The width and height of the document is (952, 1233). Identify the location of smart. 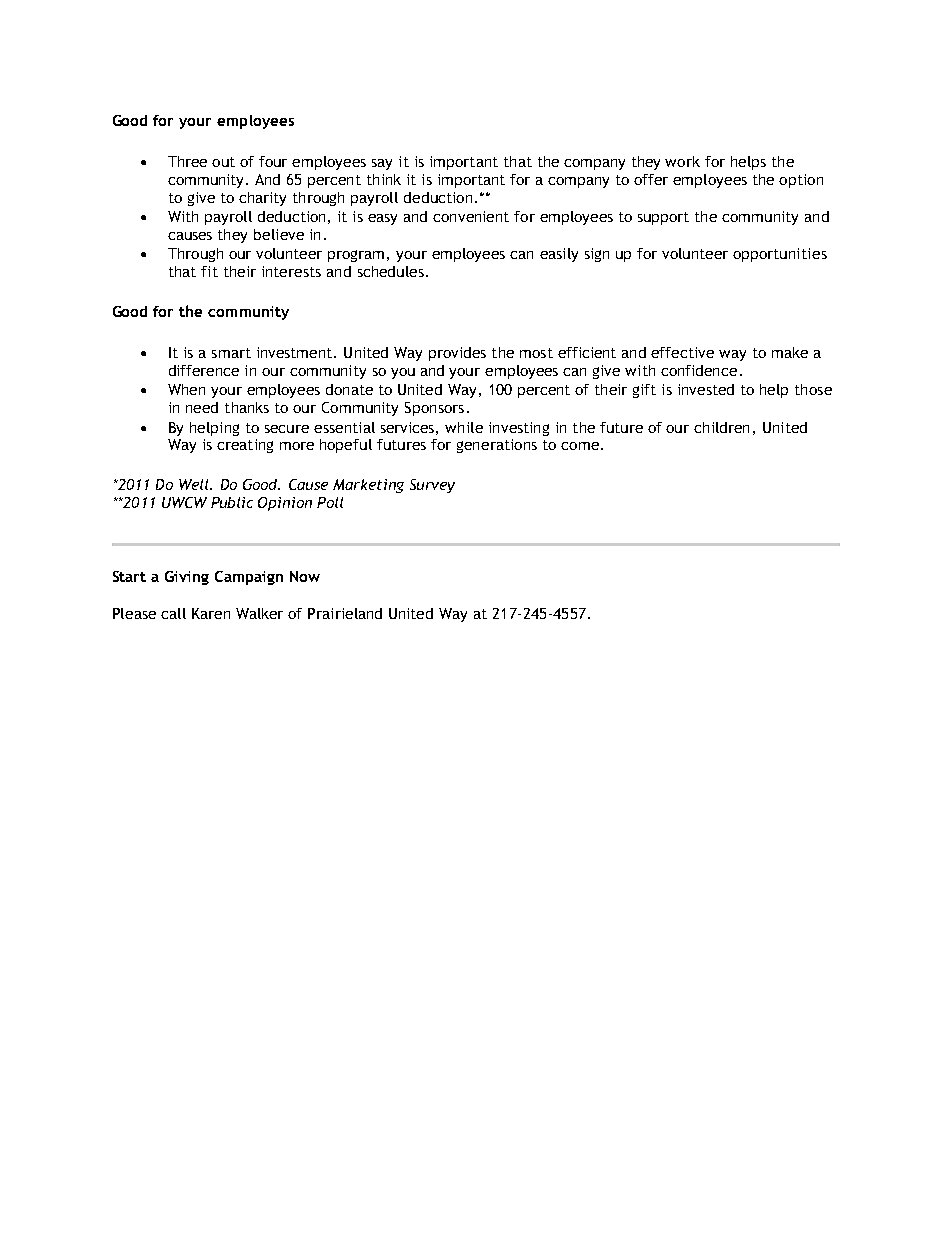
(231, 353).
